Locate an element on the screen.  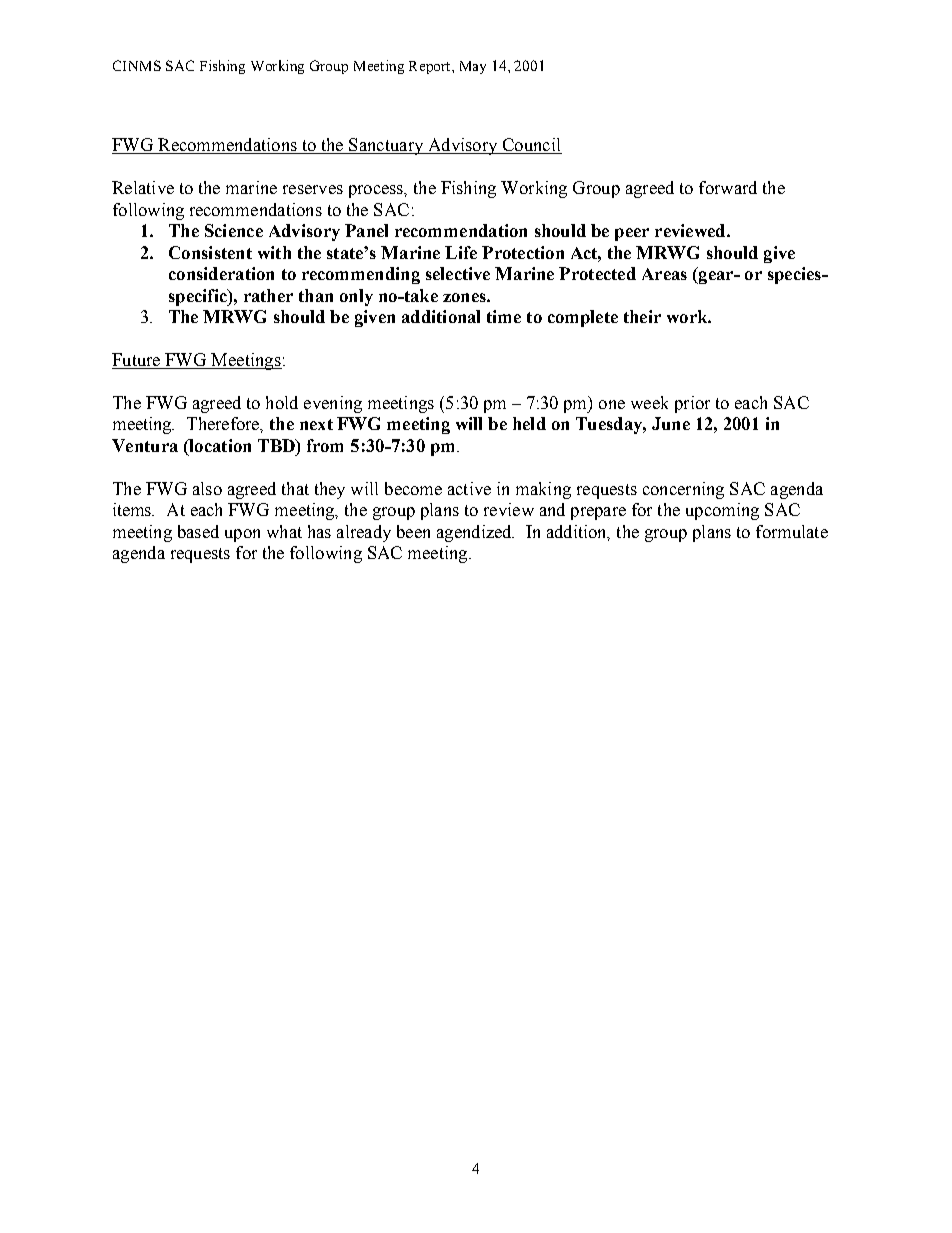
based is located at coordinates (198, 531).
